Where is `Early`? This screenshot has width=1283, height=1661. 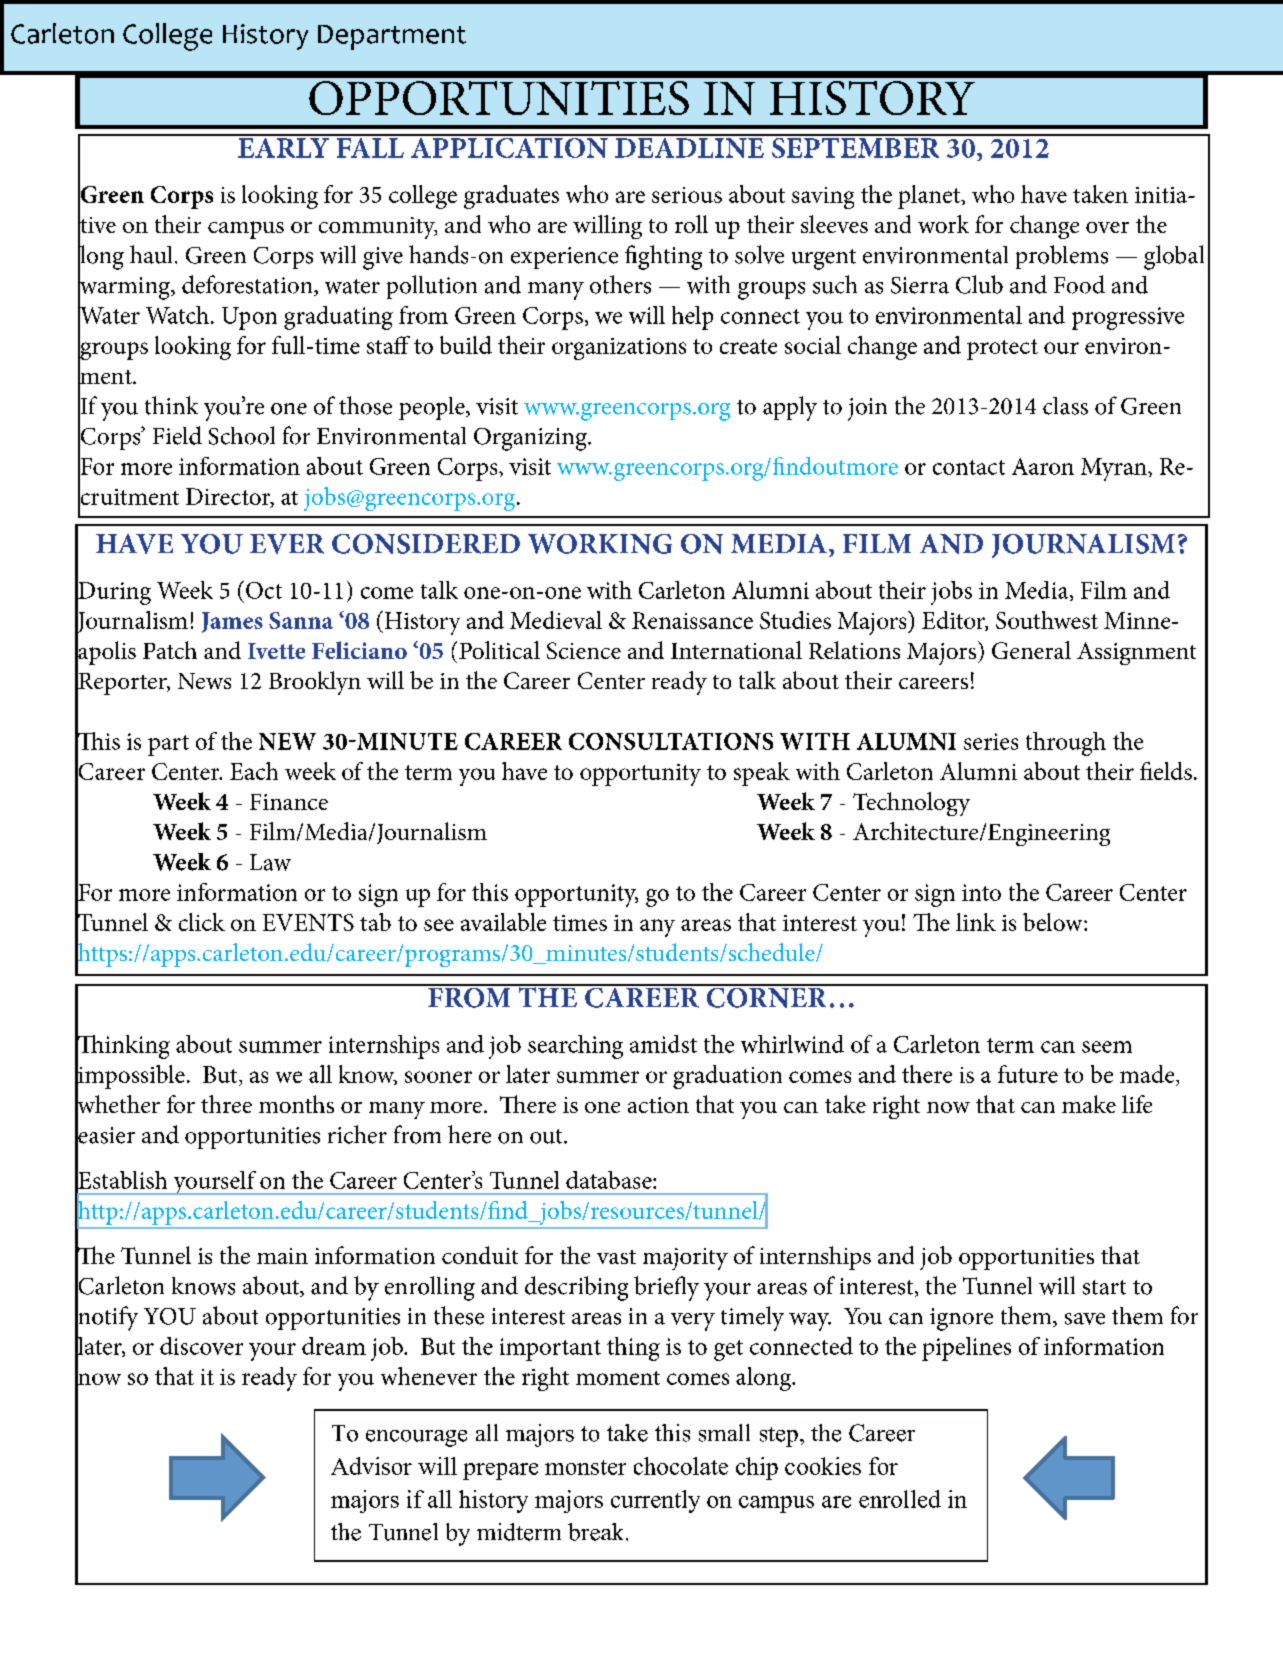
Early is located at coordinates (283, 146).
